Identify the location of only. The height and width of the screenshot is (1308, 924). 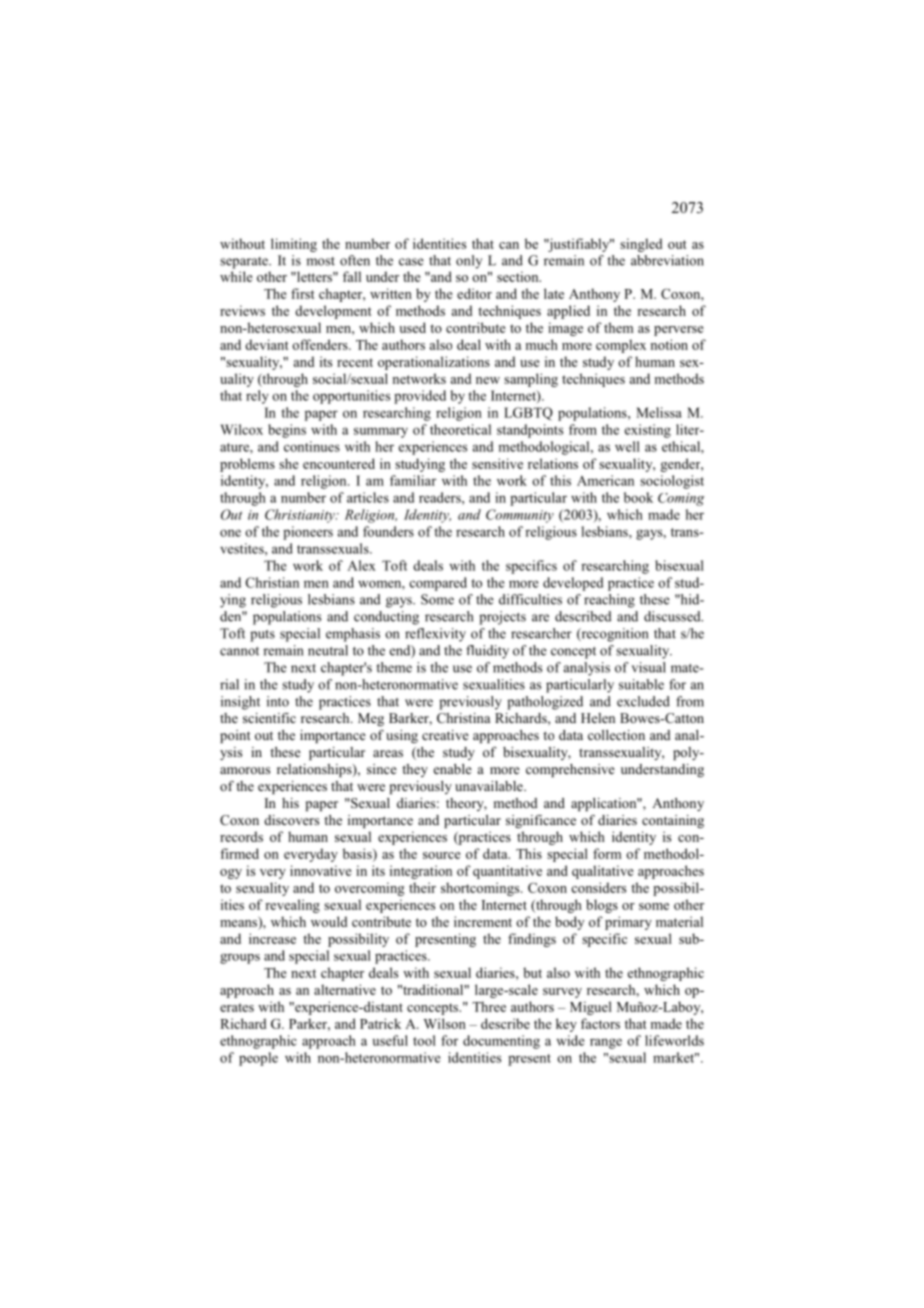
(469, 262).
